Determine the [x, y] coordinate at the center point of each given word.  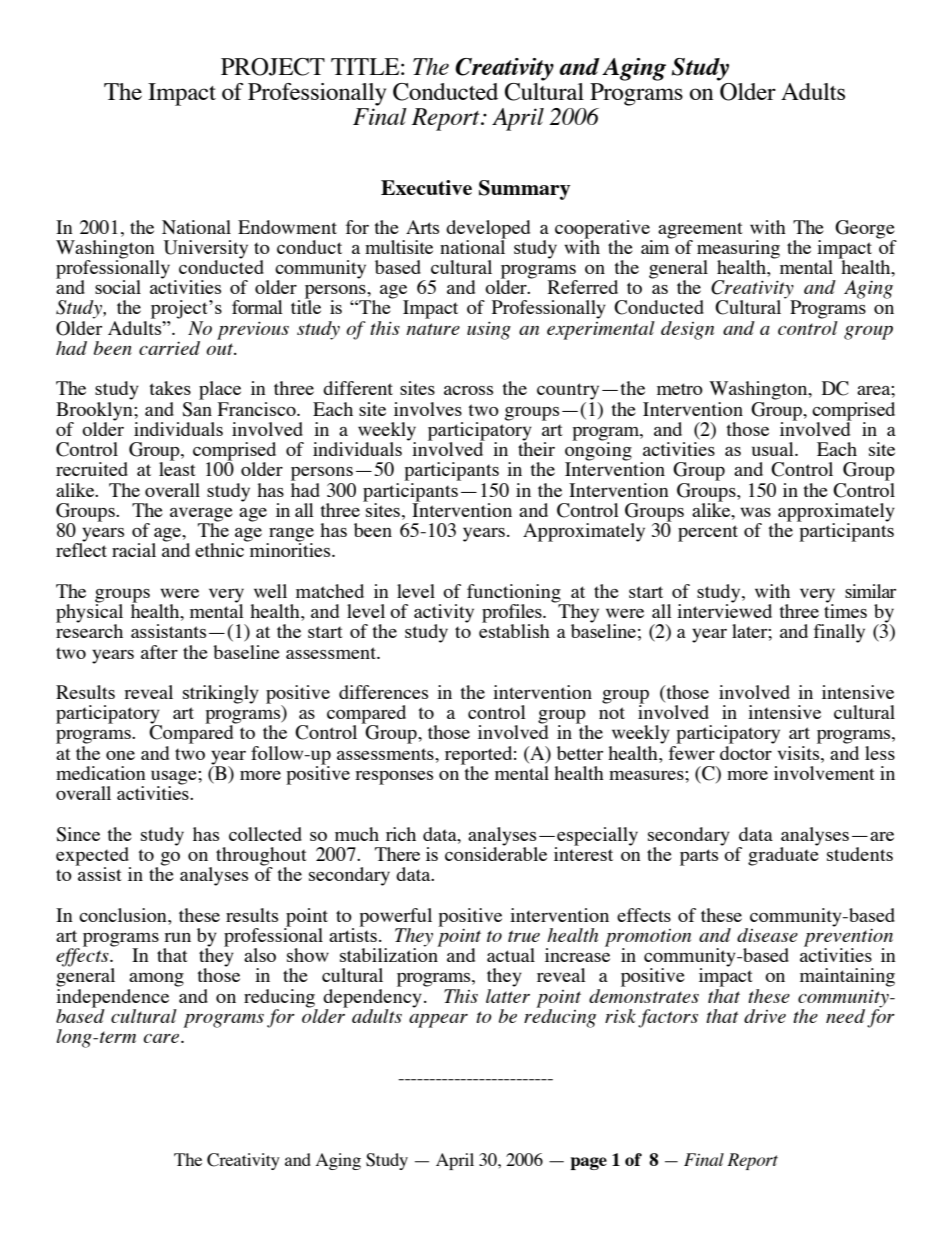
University [206, 250]
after [159, 652]
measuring [738, 250]
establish [514, 630]
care [163, 1038]
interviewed [724, 610]
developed [488, 229]
